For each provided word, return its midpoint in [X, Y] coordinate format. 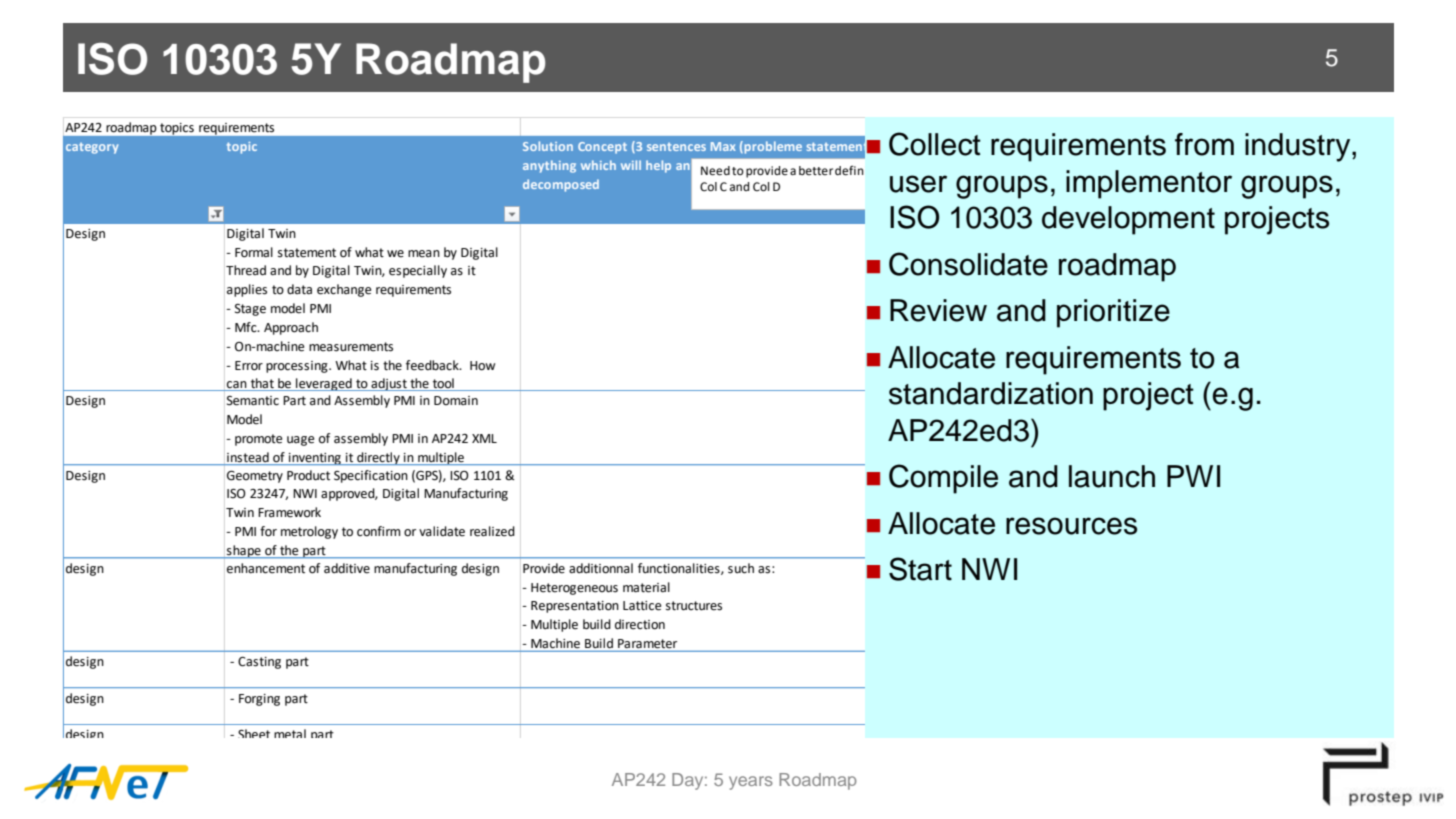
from [1204, 144]
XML [484, 438]
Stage [250, 310]
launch [1112, 476]
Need [715, 171]
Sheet [254, 733]
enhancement [266, 568]
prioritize [1113, 313]
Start [920, 569]
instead [248, 457]
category [92, 148]
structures [694, 606]
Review [938, 310]
